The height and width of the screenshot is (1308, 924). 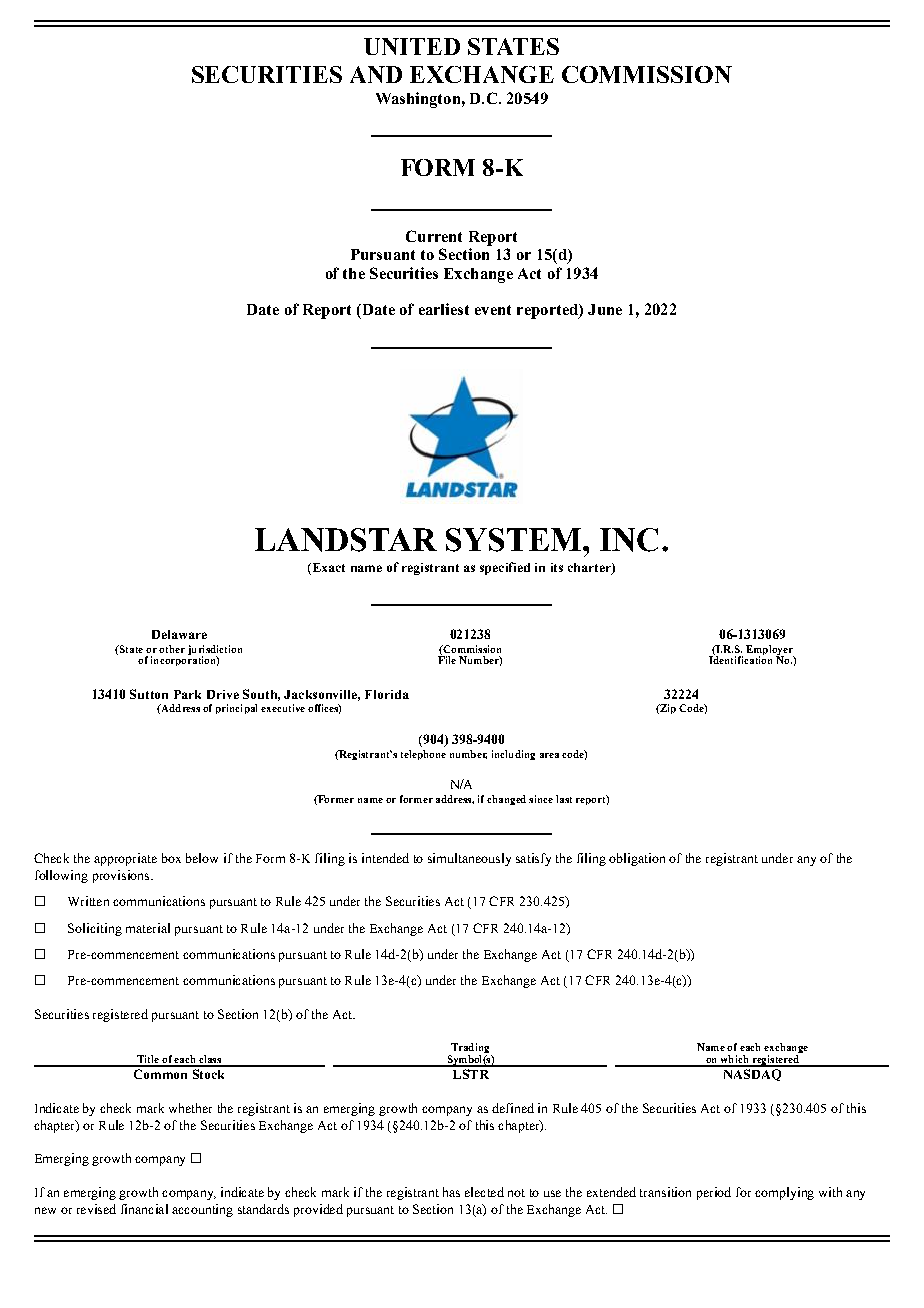 I want to click on changed, so click(x=506, y=800).
